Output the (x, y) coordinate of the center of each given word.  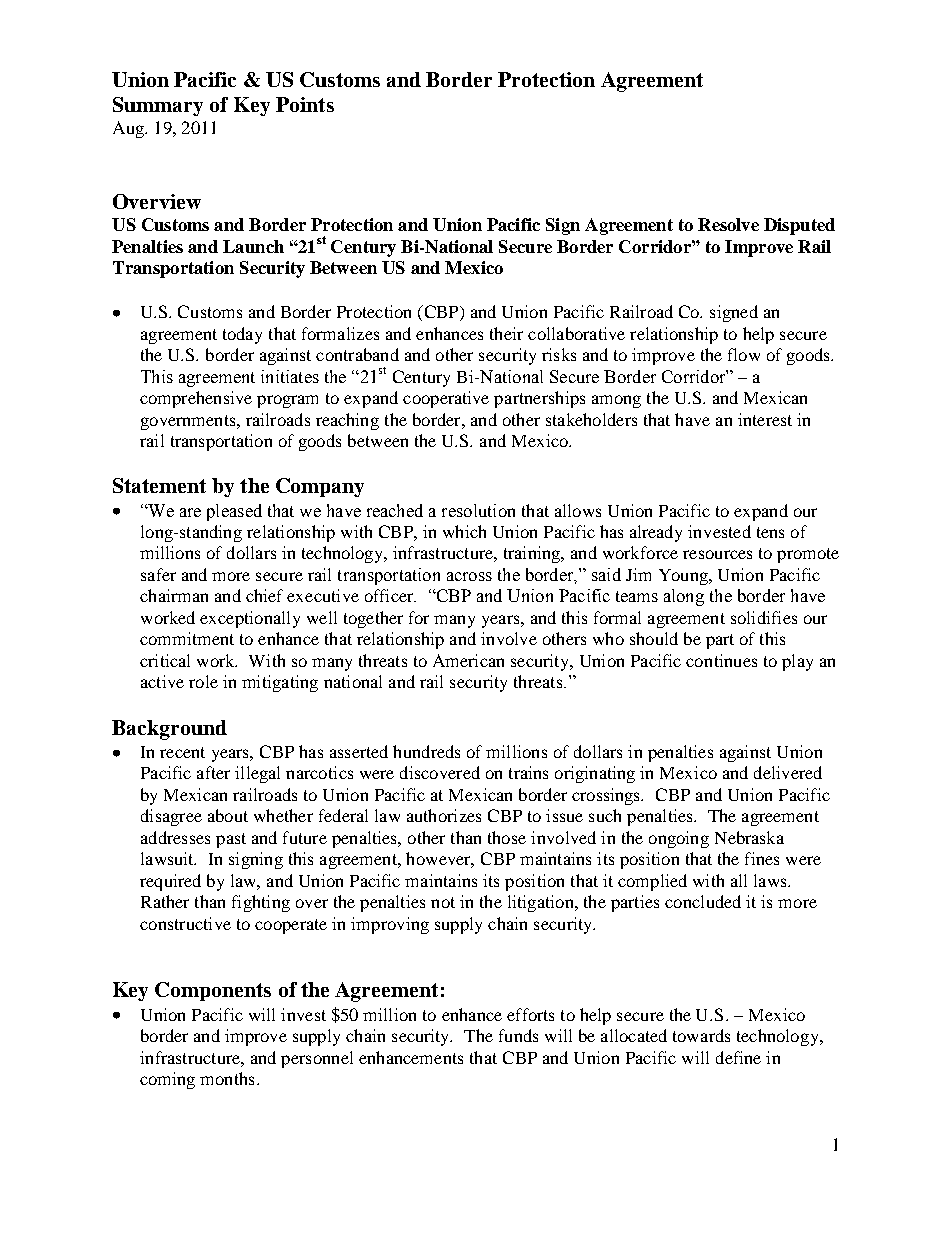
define (738, 1057)
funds (518, 1035)
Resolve (728, 224)
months (227, 1078)
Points (305, 104)
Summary (158, 106)
